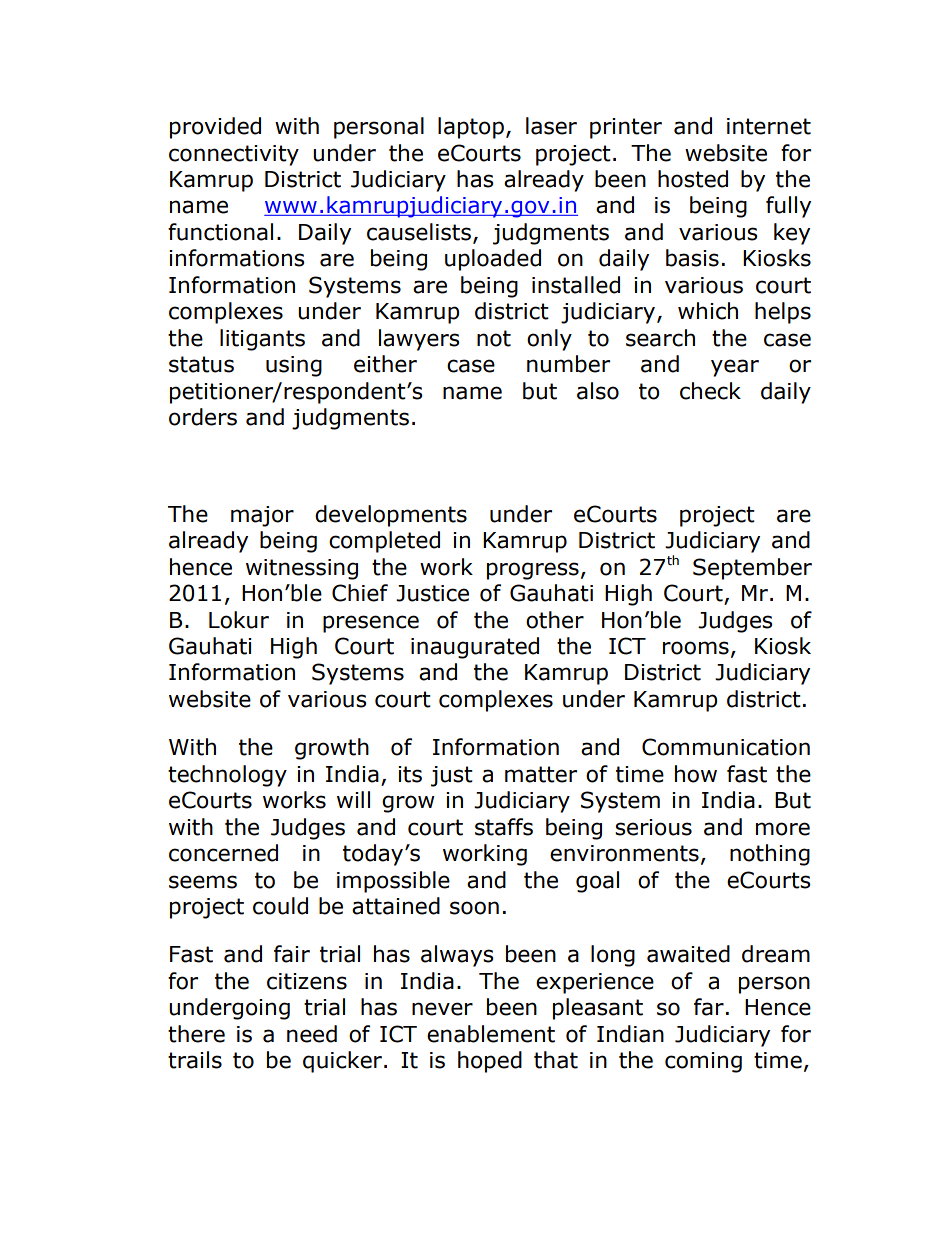 The image size is (952, 1233). Describe the element at coordinates (294, 366) in the screenshot. I see `using` at that location.
